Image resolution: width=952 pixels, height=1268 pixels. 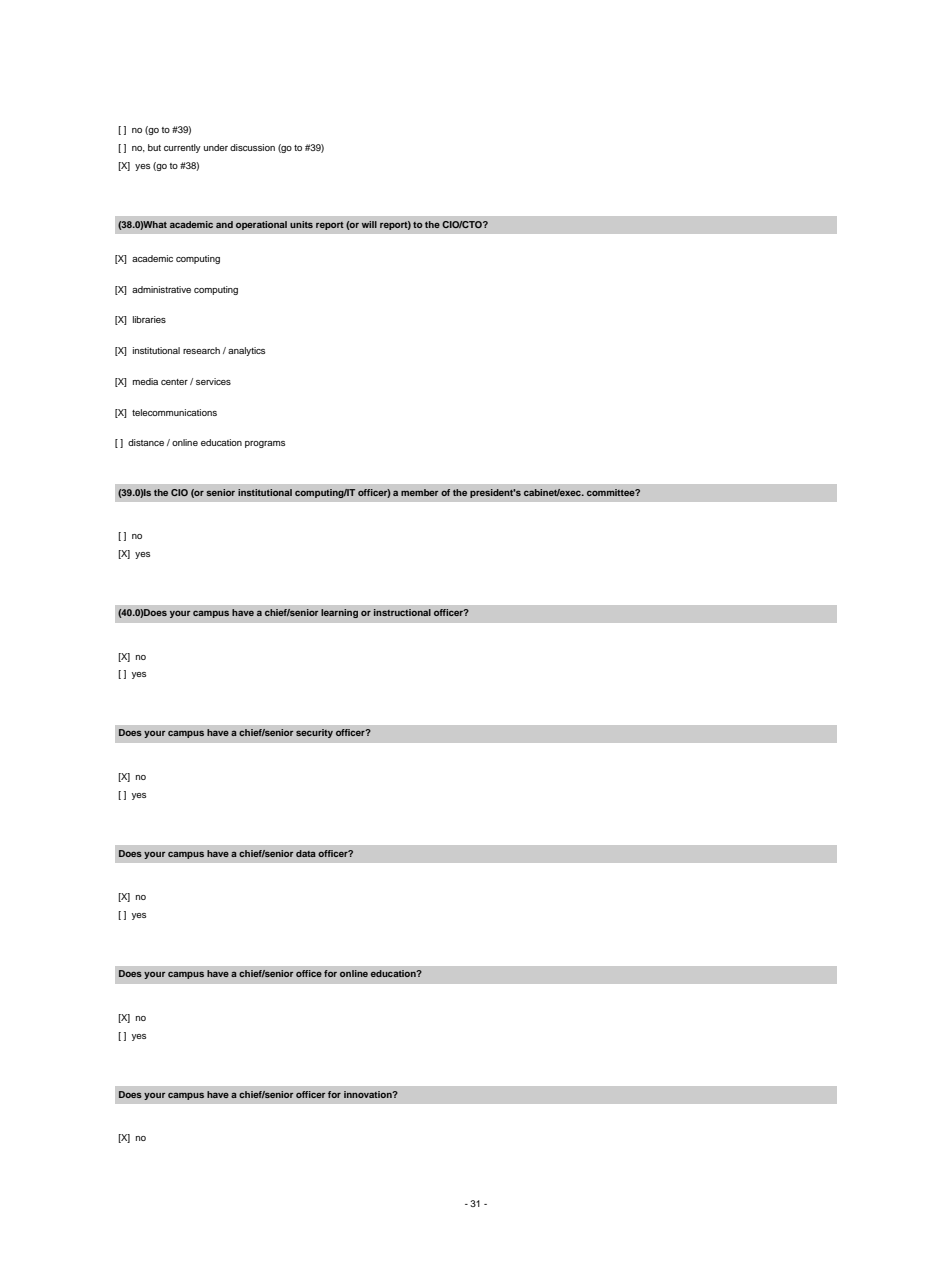 What do you see at coordinates (306, 853) in the document?
I see `data` at bounding box center [306, 853].
